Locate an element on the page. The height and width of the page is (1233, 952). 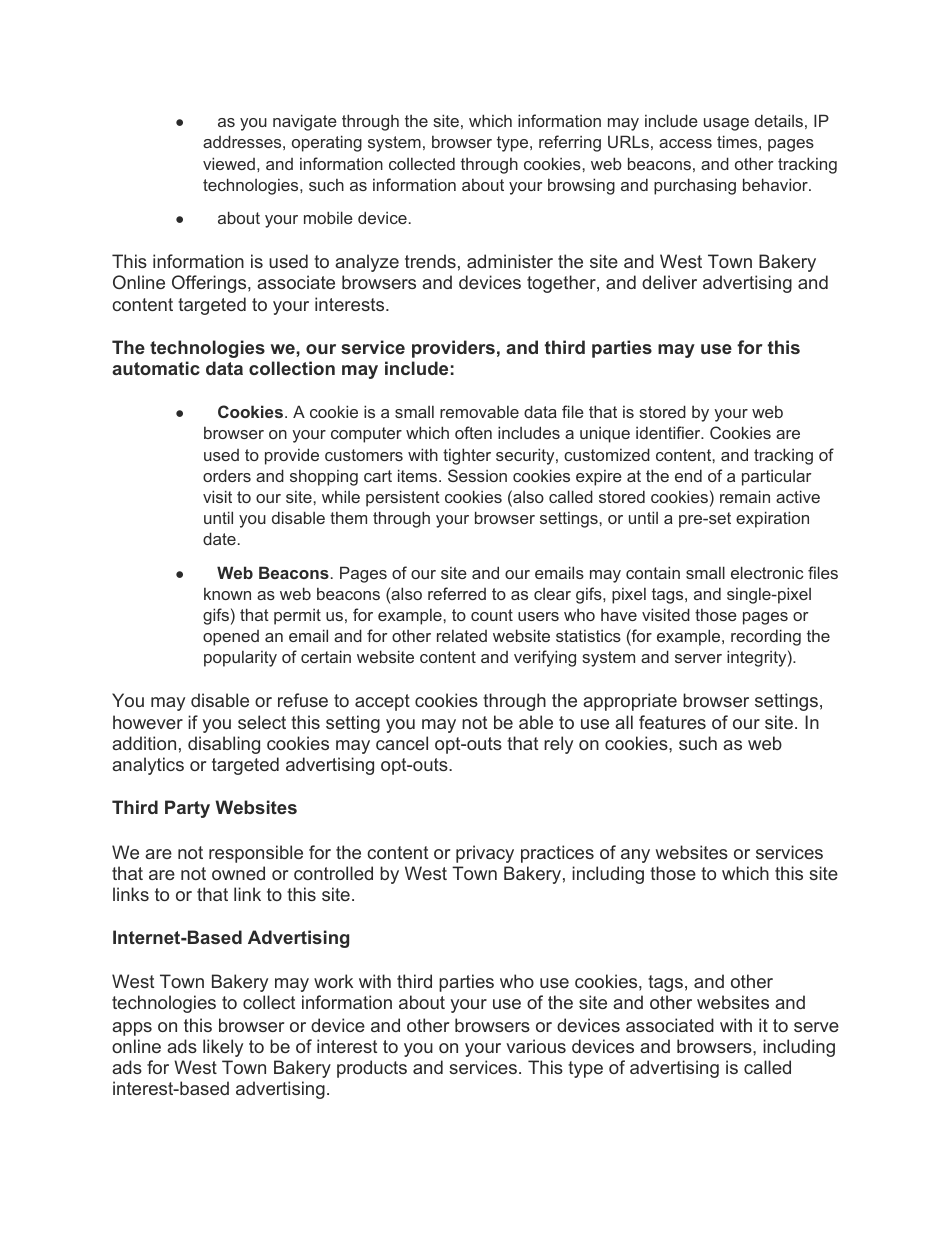
access is located at coordinates (685, 143).
